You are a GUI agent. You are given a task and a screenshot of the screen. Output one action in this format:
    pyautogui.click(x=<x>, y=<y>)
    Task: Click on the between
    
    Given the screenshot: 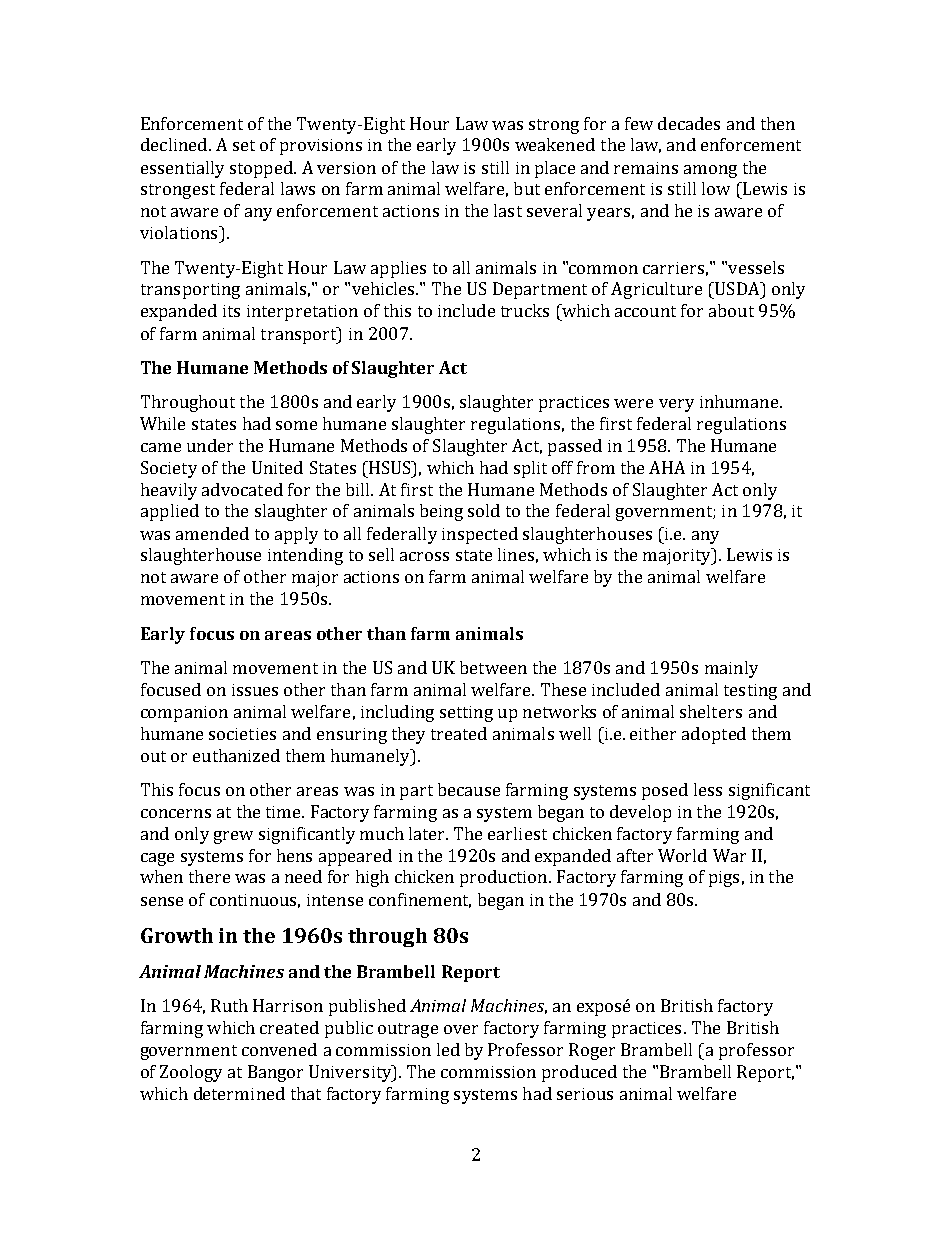 What is the action you would take?
    pyautogui.click(x=493, y=667)
